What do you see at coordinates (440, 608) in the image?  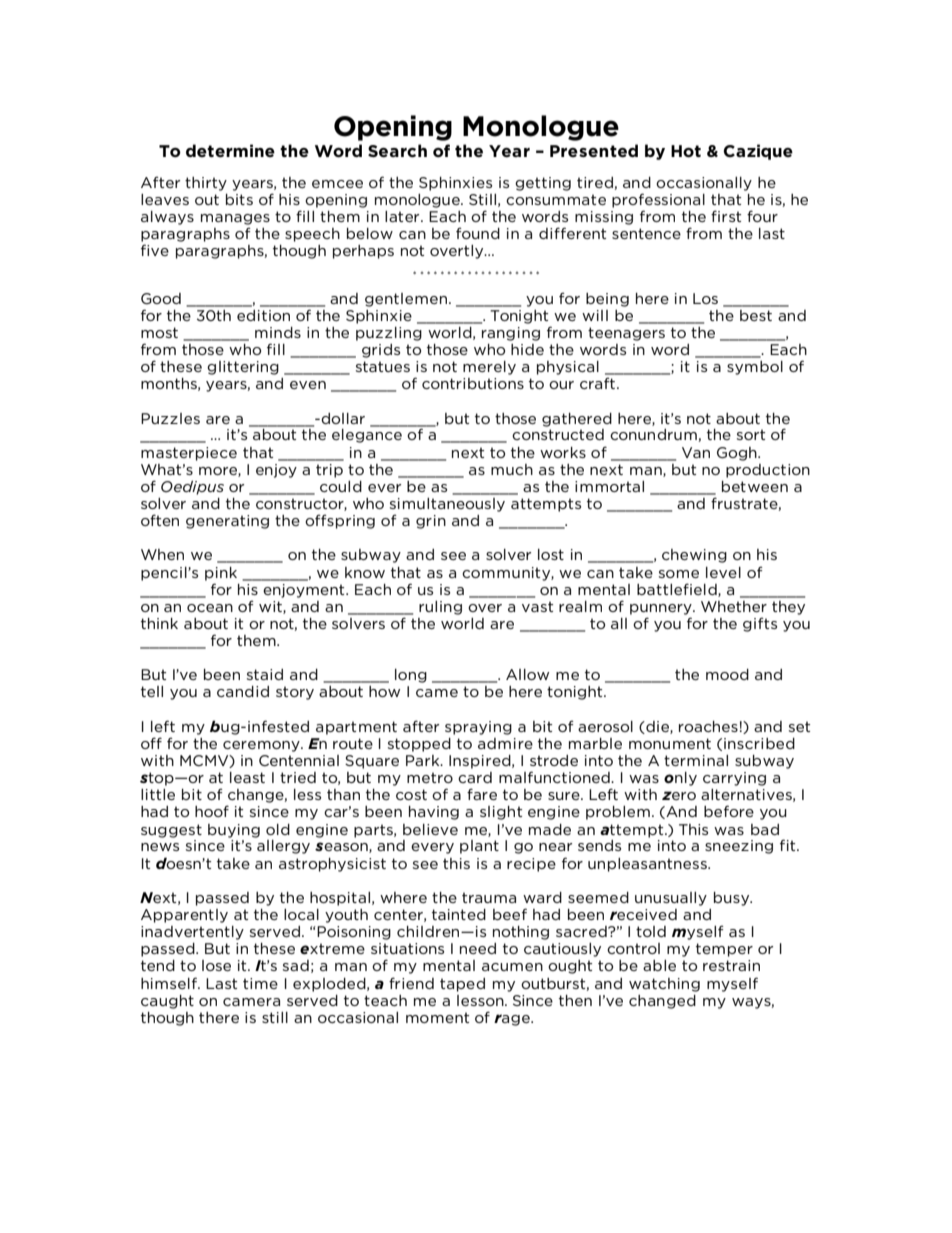 I see `ruling` at bounding box center [440, 608].
